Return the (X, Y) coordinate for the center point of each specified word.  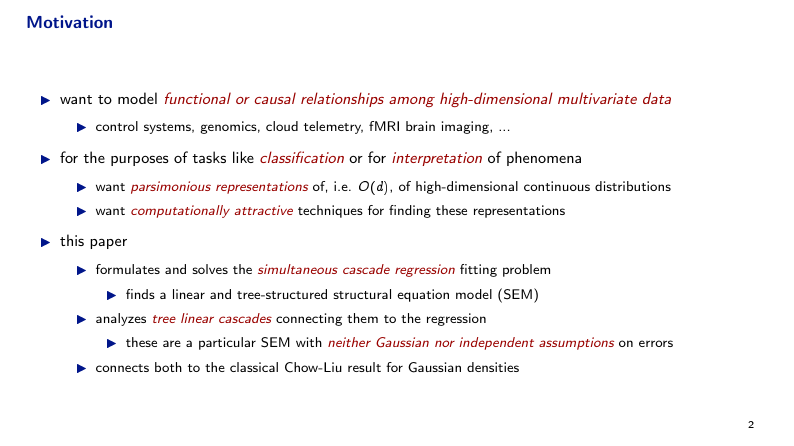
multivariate (597, 98)
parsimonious (171, 187)
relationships (342, 99)
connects (122, 368)
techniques (330, 211)
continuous (557, 186)
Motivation (69, 21)
